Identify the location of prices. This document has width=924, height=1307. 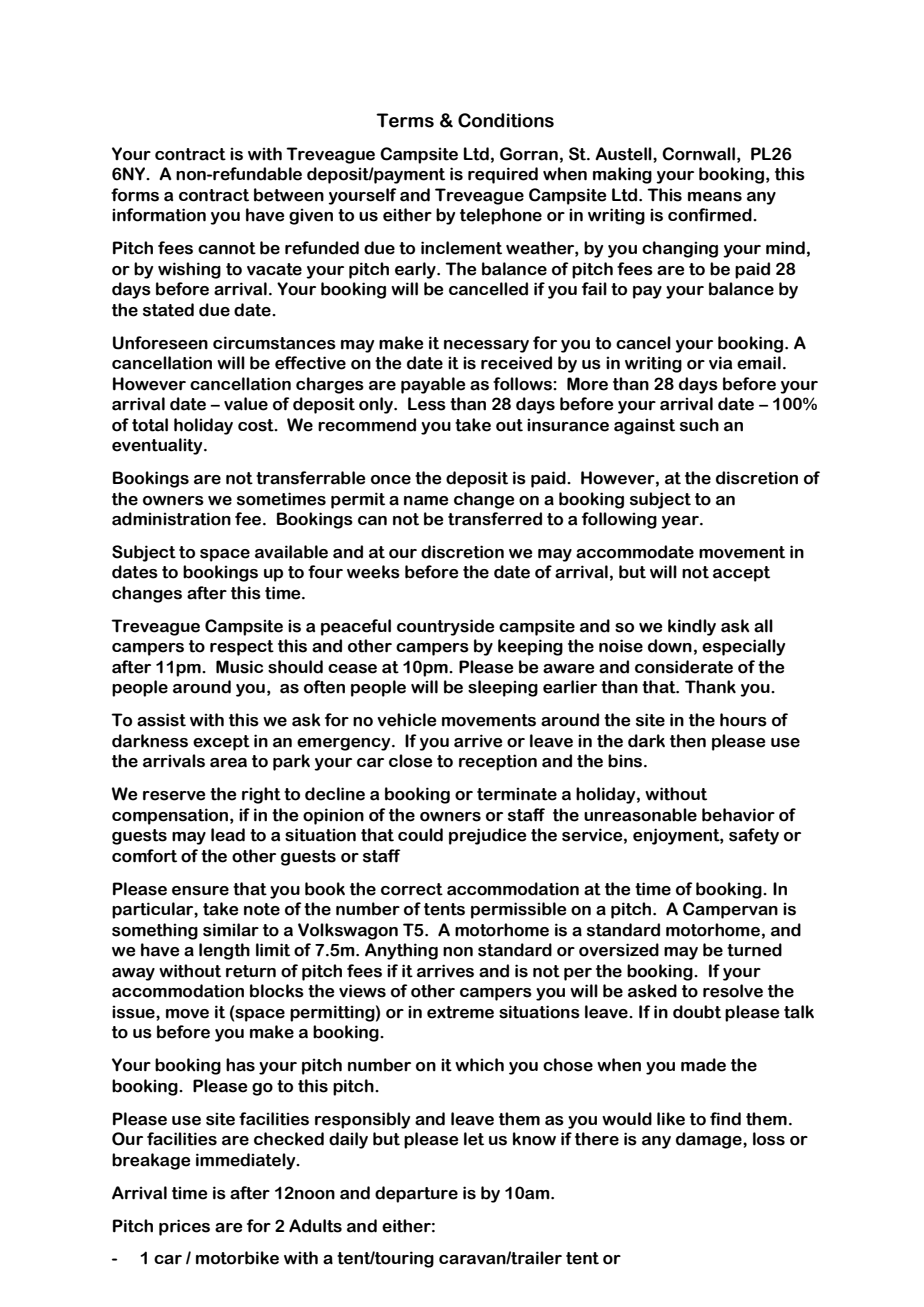
(184, 1227).
